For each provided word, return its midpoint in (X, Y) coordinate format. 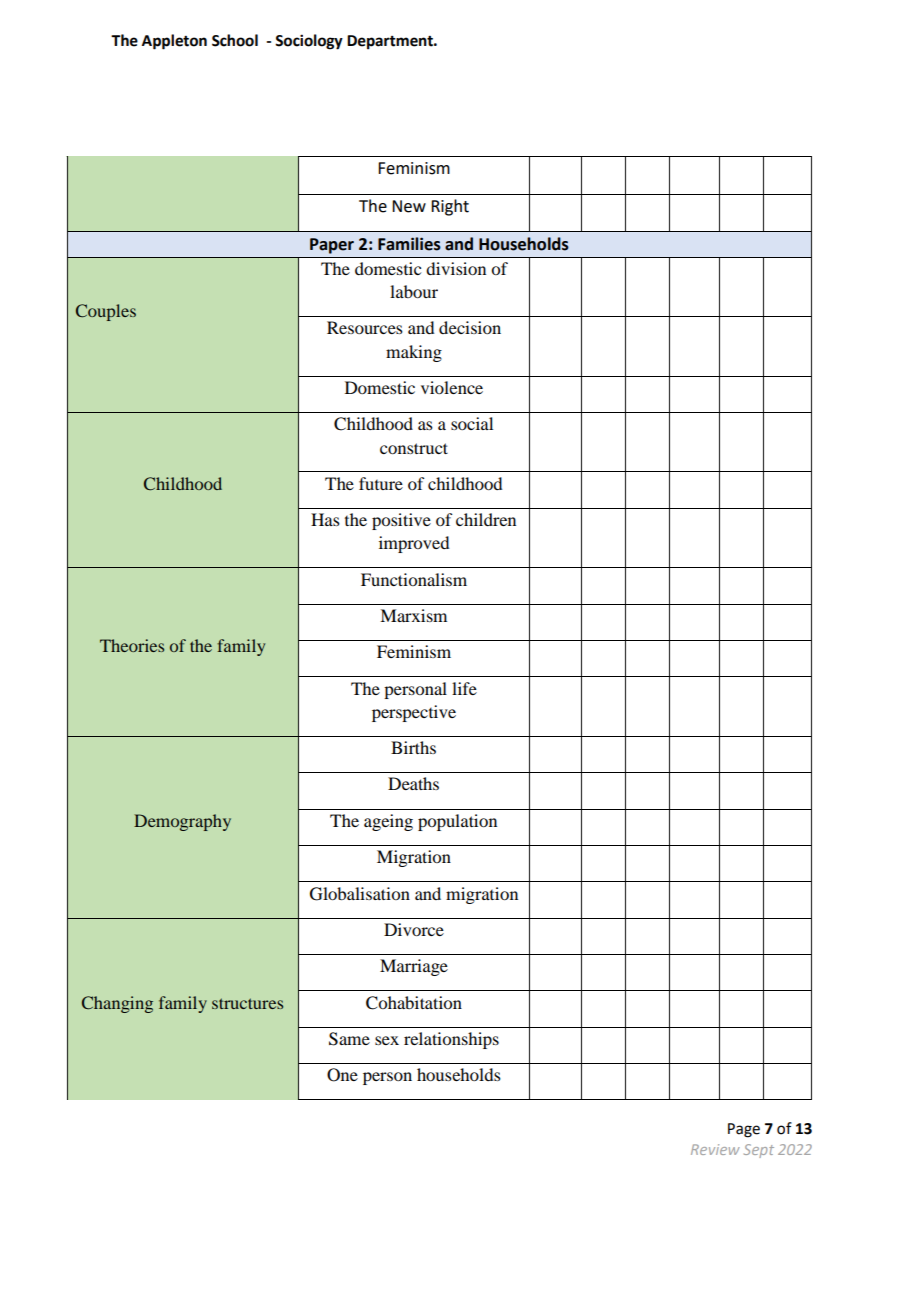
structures (247, 1003)
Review (715, 1149)
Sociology (309, 42)
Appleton (174, 42)
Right (450, 207)
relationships (451, 1040)
